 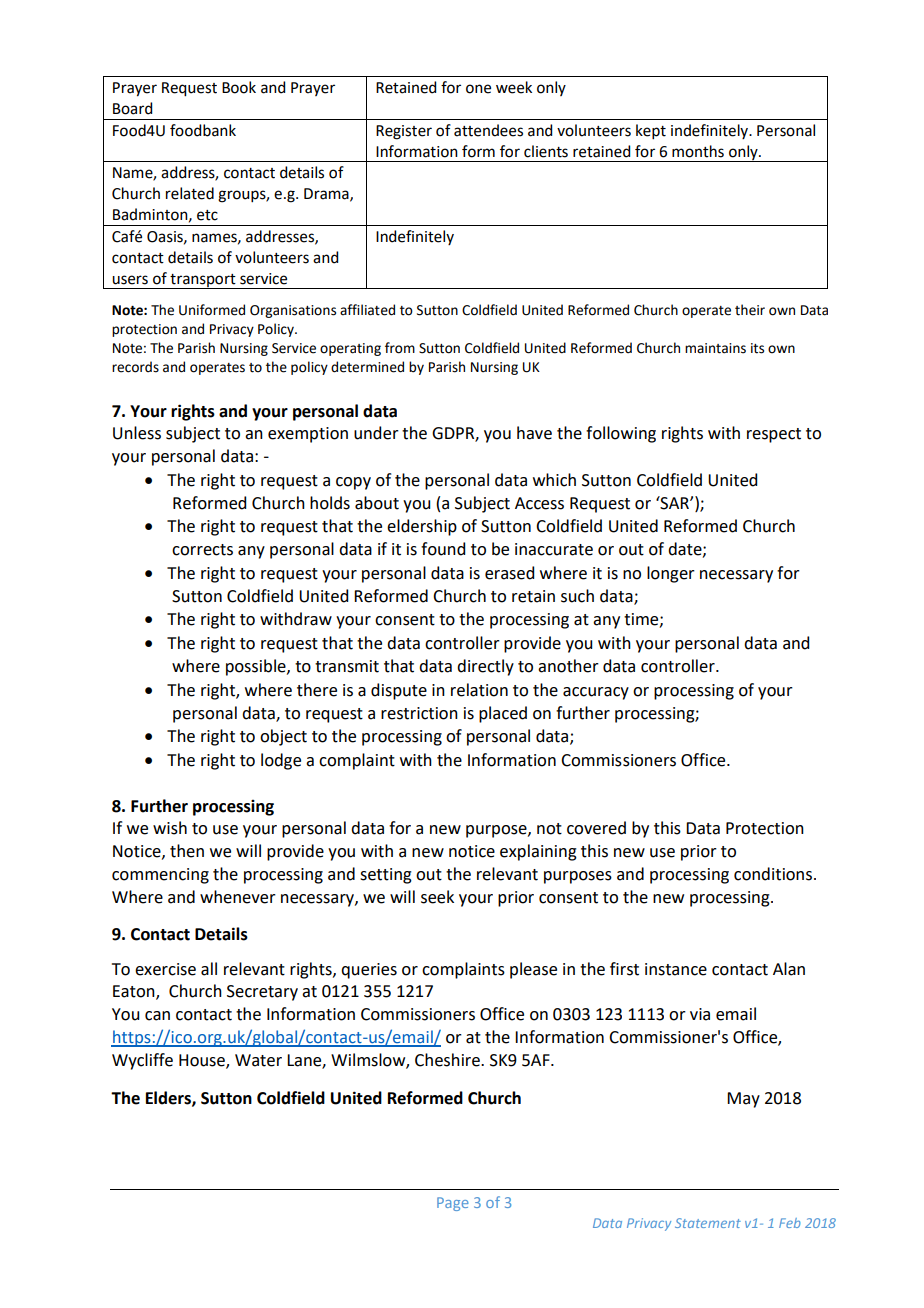 I want to click on directly, so click(x=485, y=667).
